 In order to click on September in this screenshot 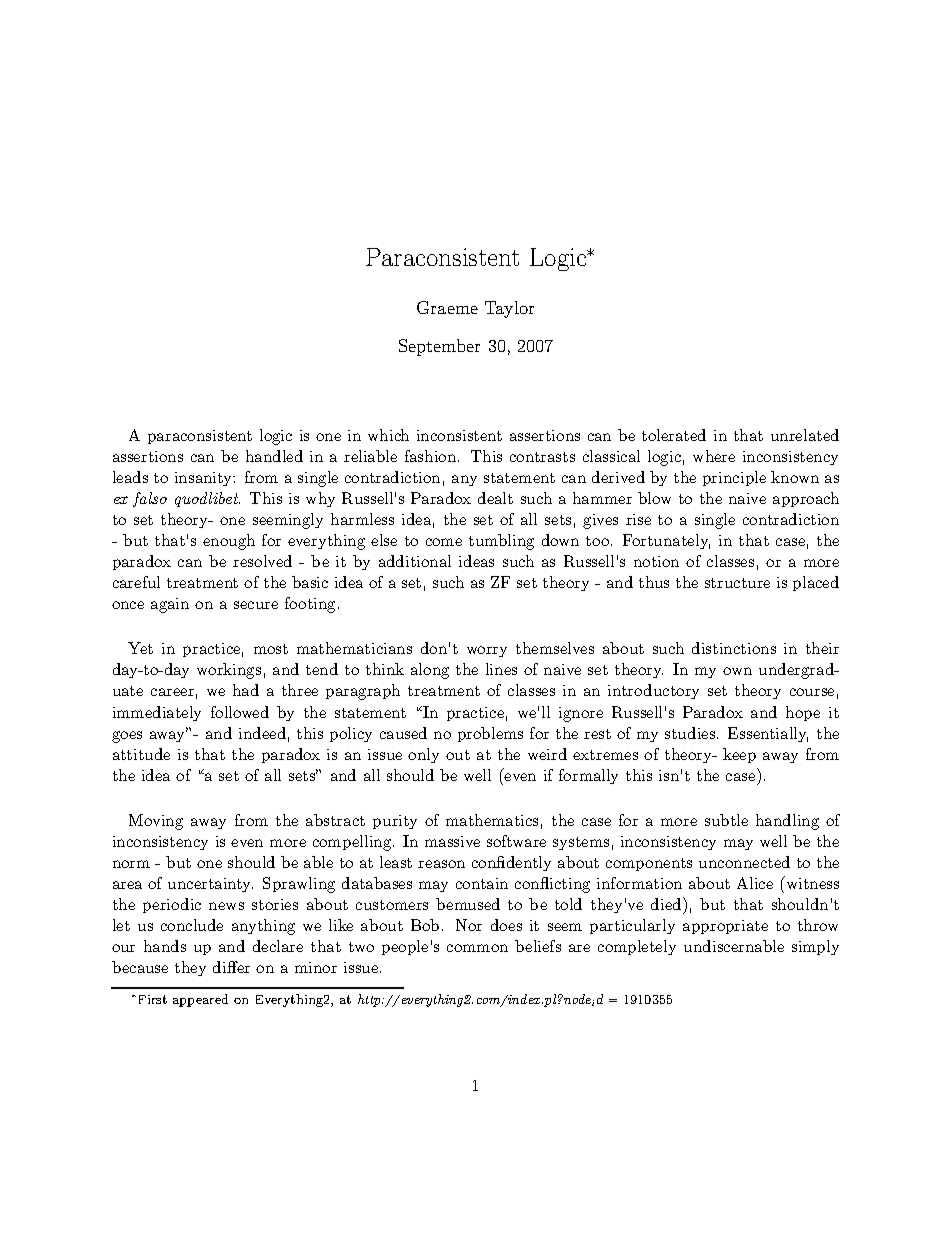, I will do `click(439, 347)`.
